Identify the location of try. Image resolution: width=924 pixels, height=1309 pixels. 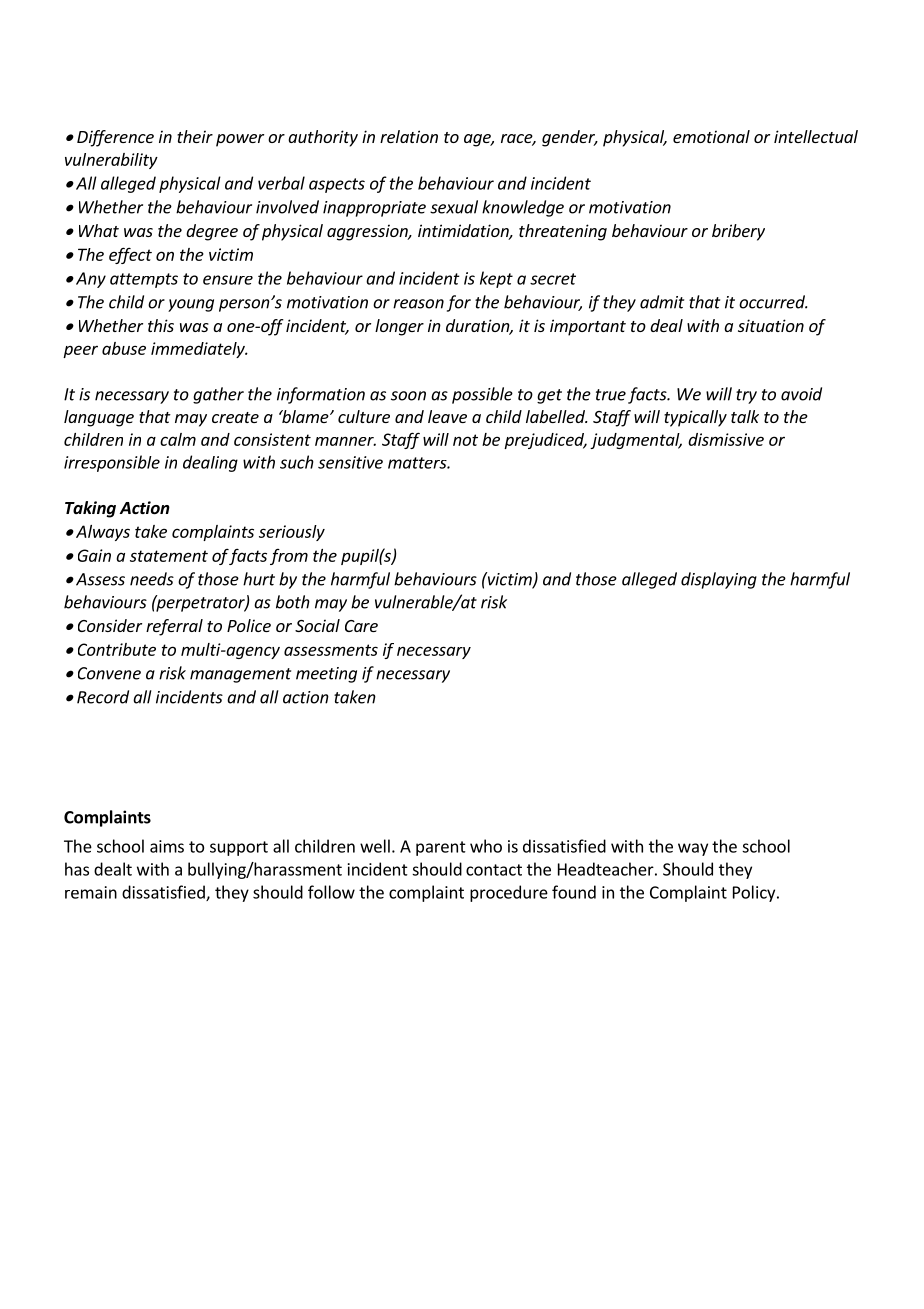
(746, 396).
